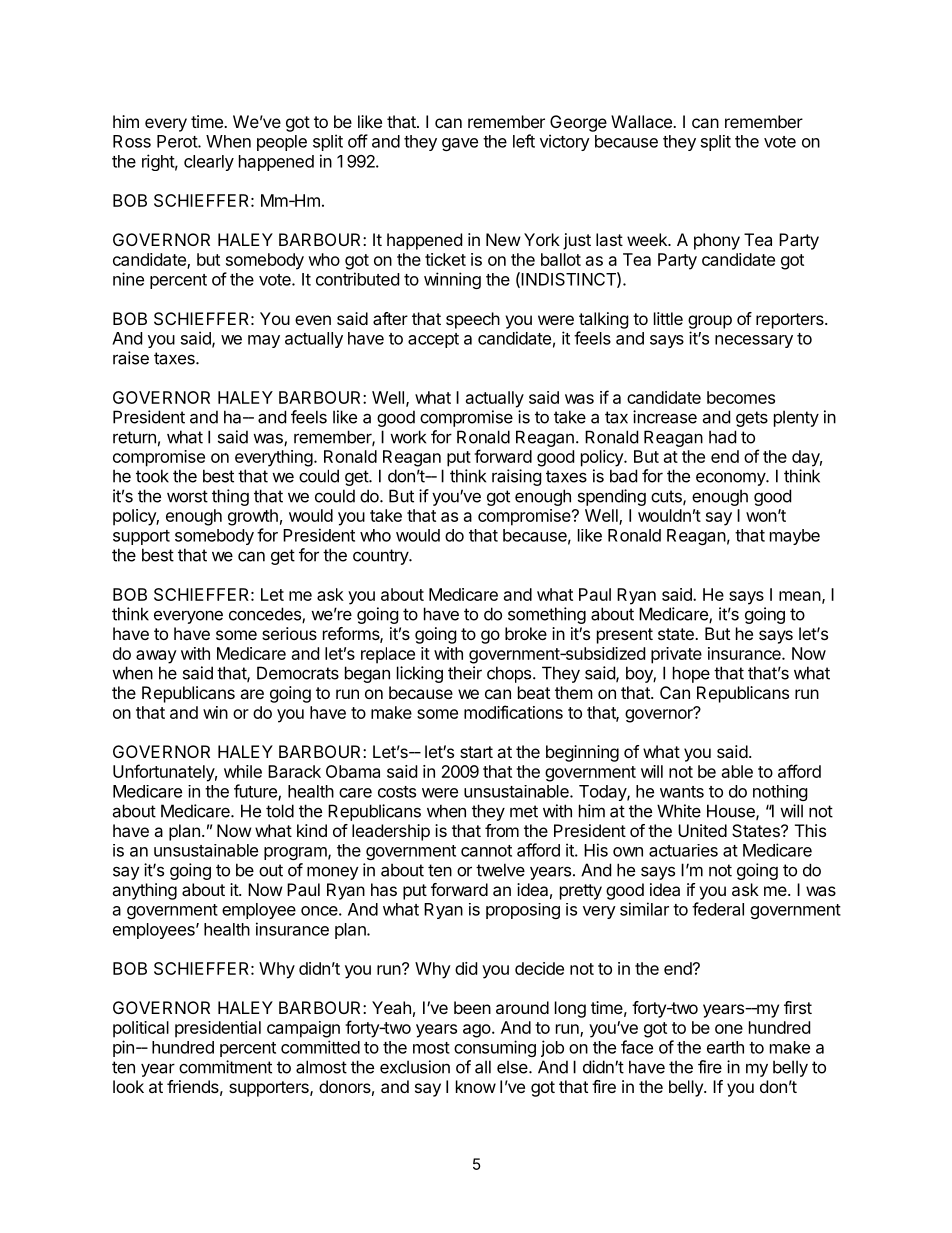 The width and height of the screenshot is (952, 1233). What do you see at coordinates (495, 1048) in the screenshot?
I see `consuming` at bounding box center [495, 1048].
